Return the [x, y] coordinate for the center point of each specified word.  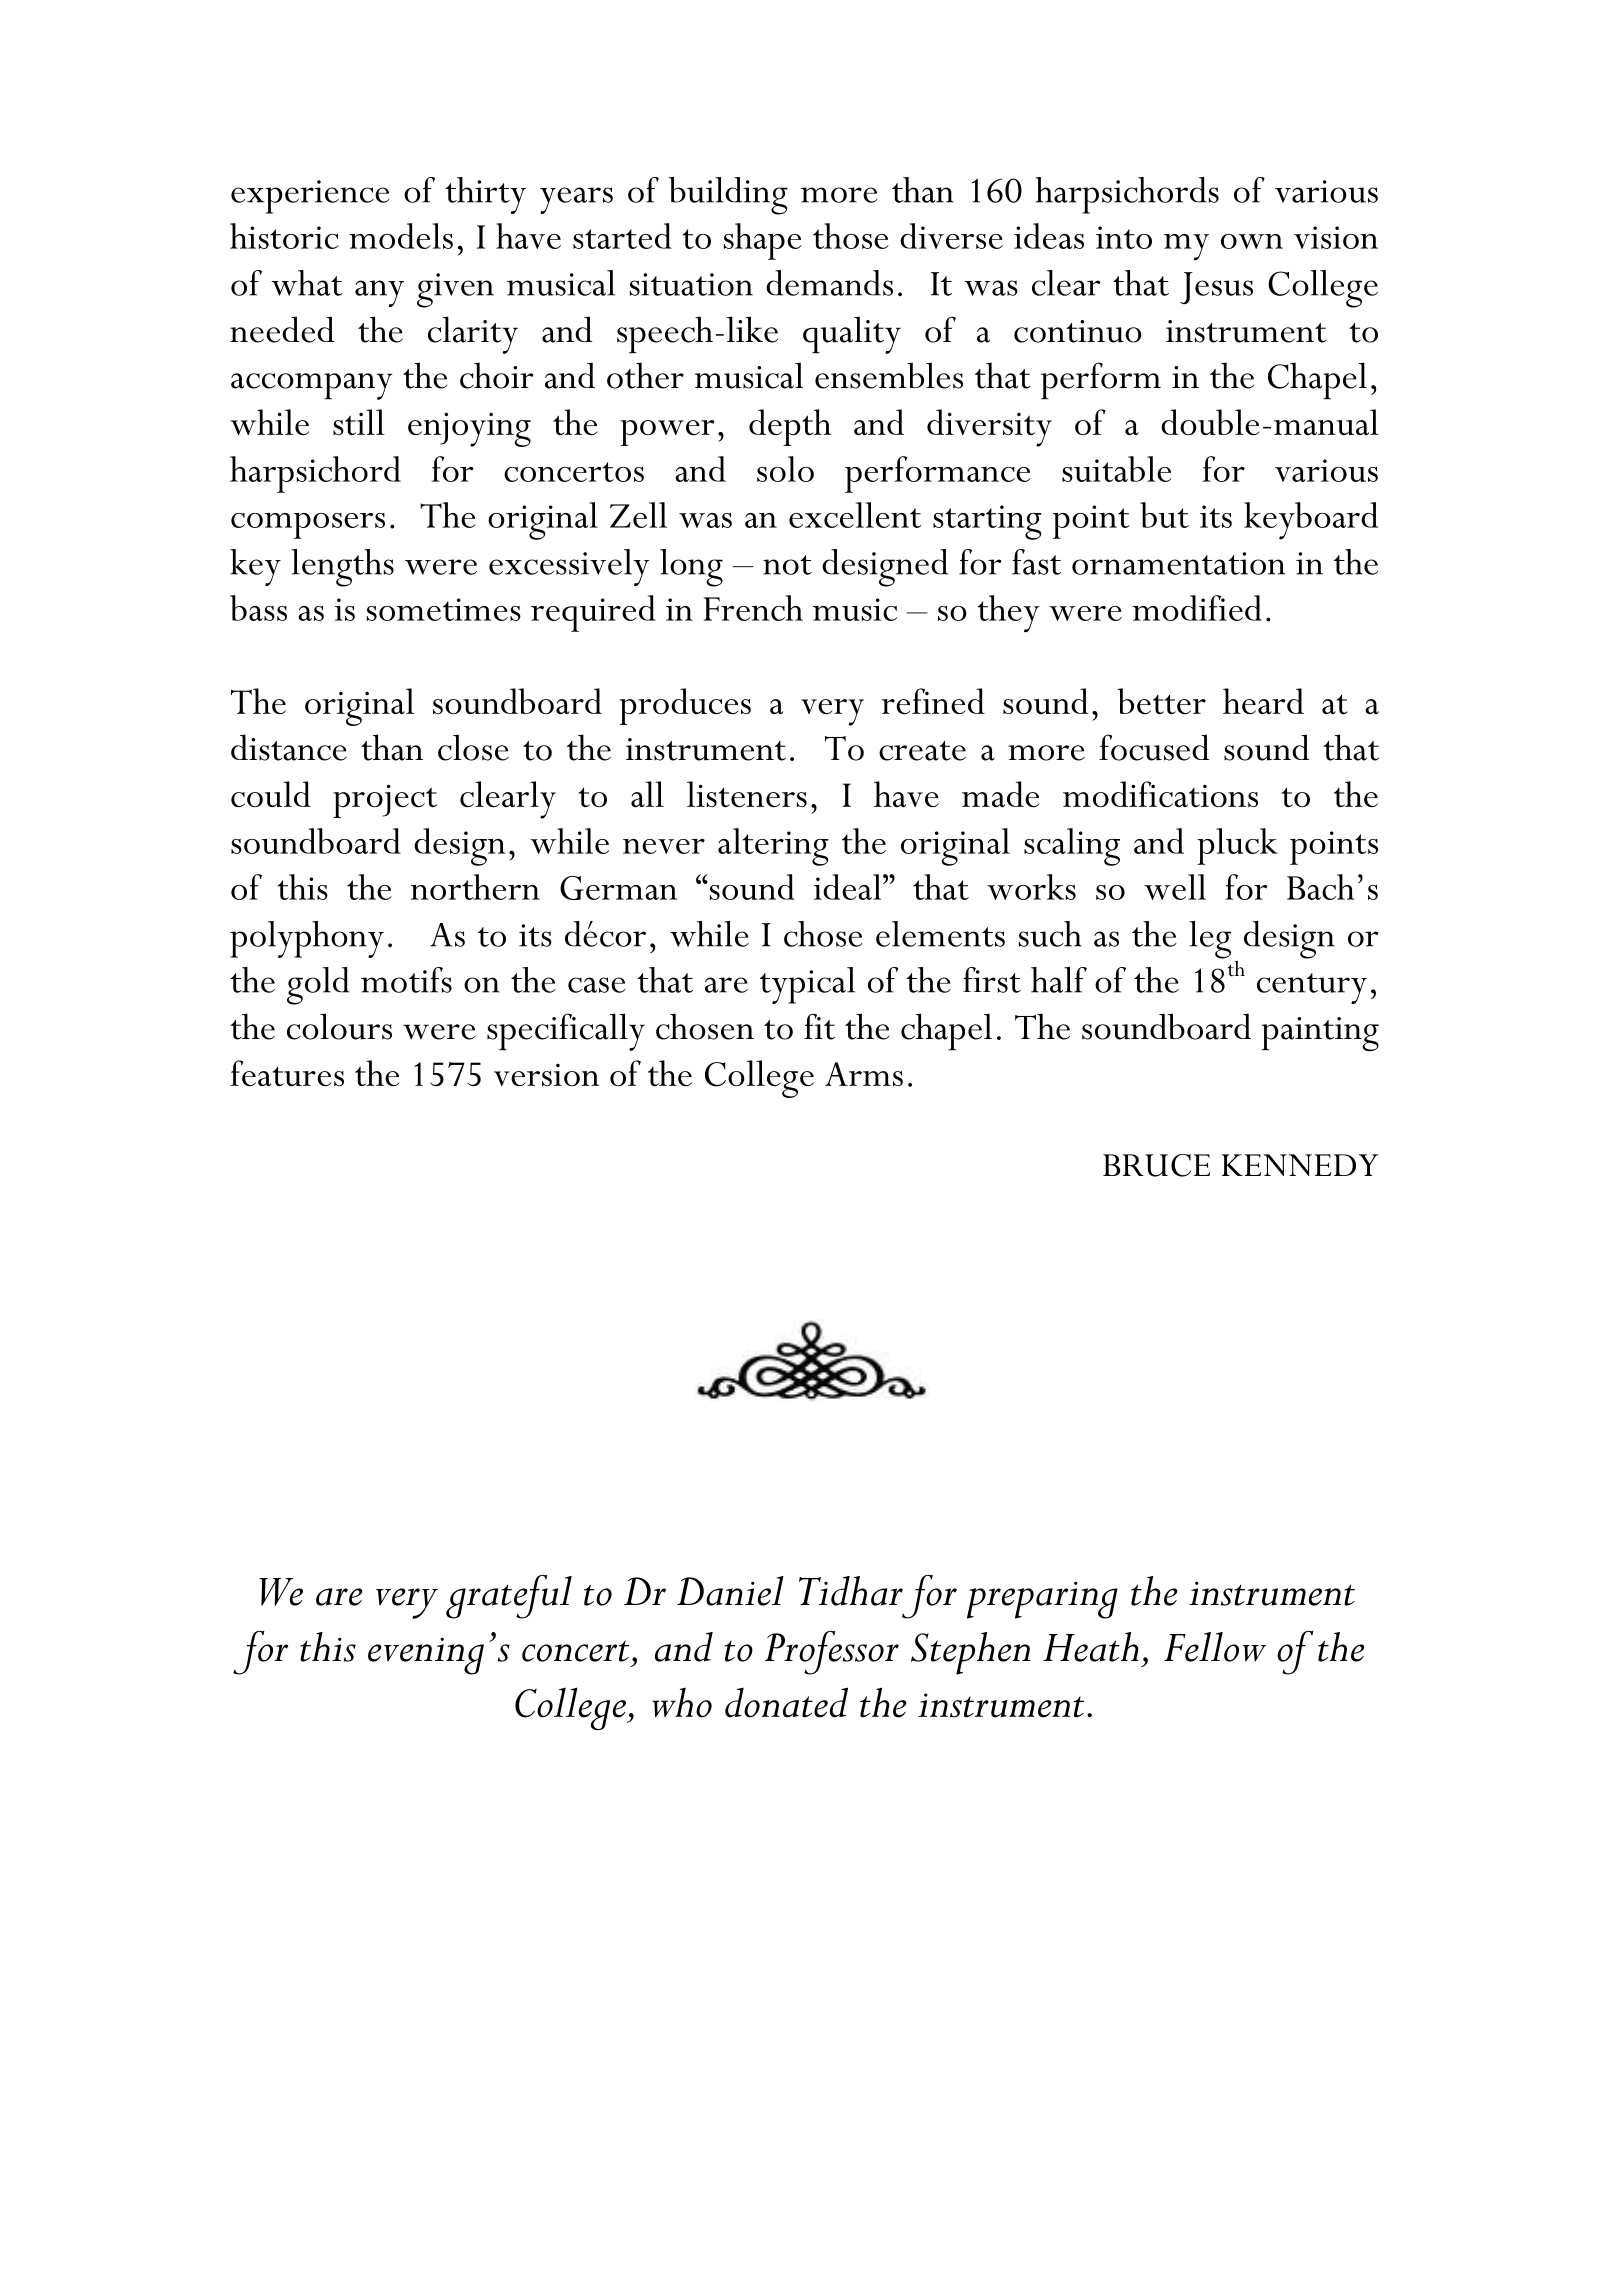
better [1161, 701]
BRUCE [1156, 1165]
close [473, 747]
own [1252, 241]
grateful [509, 1597]
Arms [864, 1074]
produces [685, 706]
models [401, 236]
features [287, 1073]
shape [763, 241]
